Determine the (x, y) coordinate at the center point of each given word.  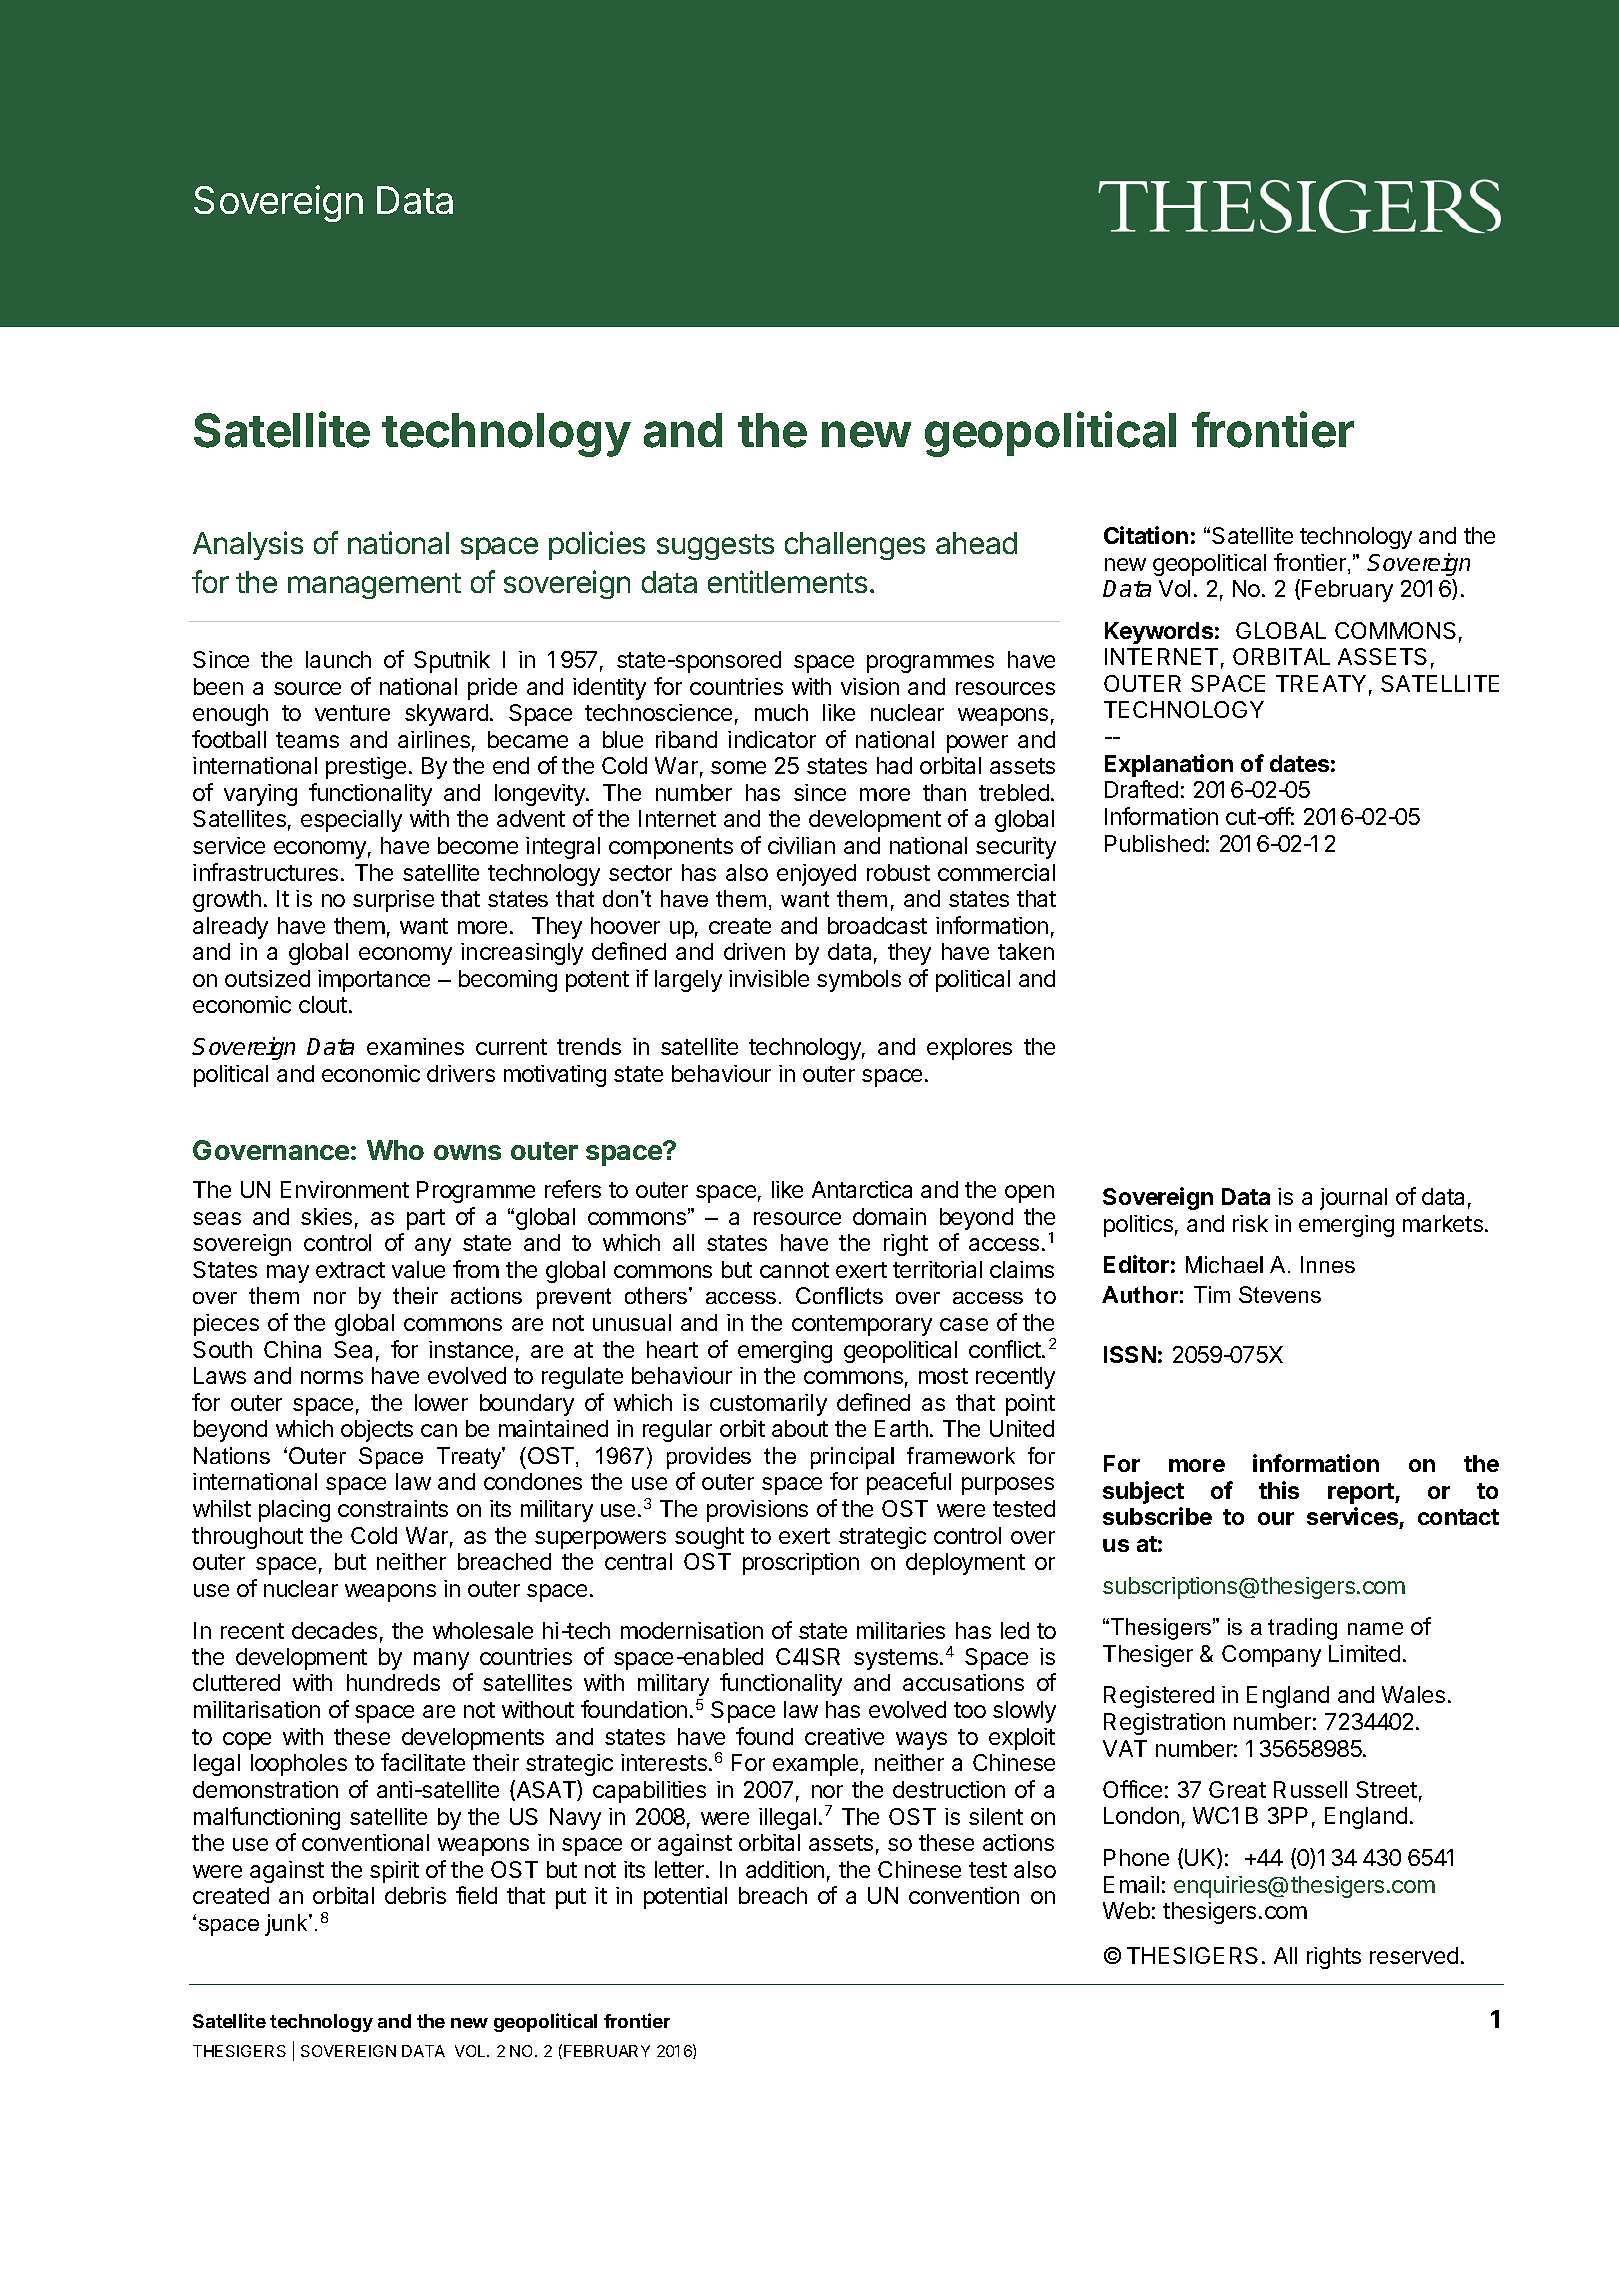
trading (1302, 1629)
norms (332, 1377)
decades (334, 1630)
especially (351, 821)
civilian (801, 845)
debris (415, 1895)
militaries (901, 1630)
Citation (1146, 535)
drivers (461, 1073)
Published (1154, 843)
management (374, 586)
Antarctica (862, 1189)
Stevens (1280, 1294)
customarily (768, 1405)
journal (1353, 1199)
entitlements (787, 581)
